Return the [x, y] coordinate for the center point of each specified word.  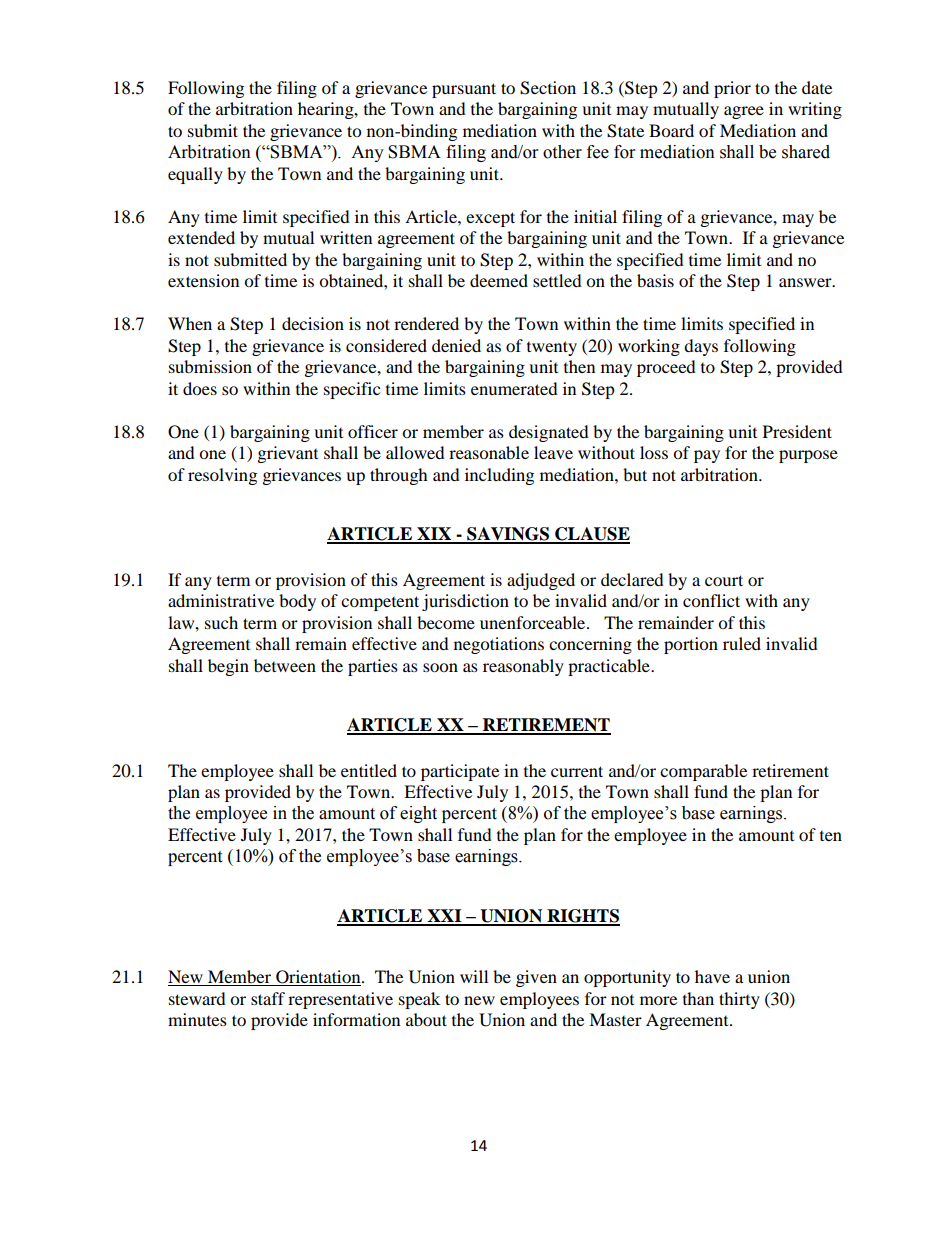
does [200, 388]
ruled [742, 643]
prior [732, 89]
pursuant [464, 90]
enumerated [514, 388]
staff [268, 998]
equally [195, 175]
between [285, 665]
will [474, 976]
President [797, 431]
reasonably [523, 667]
